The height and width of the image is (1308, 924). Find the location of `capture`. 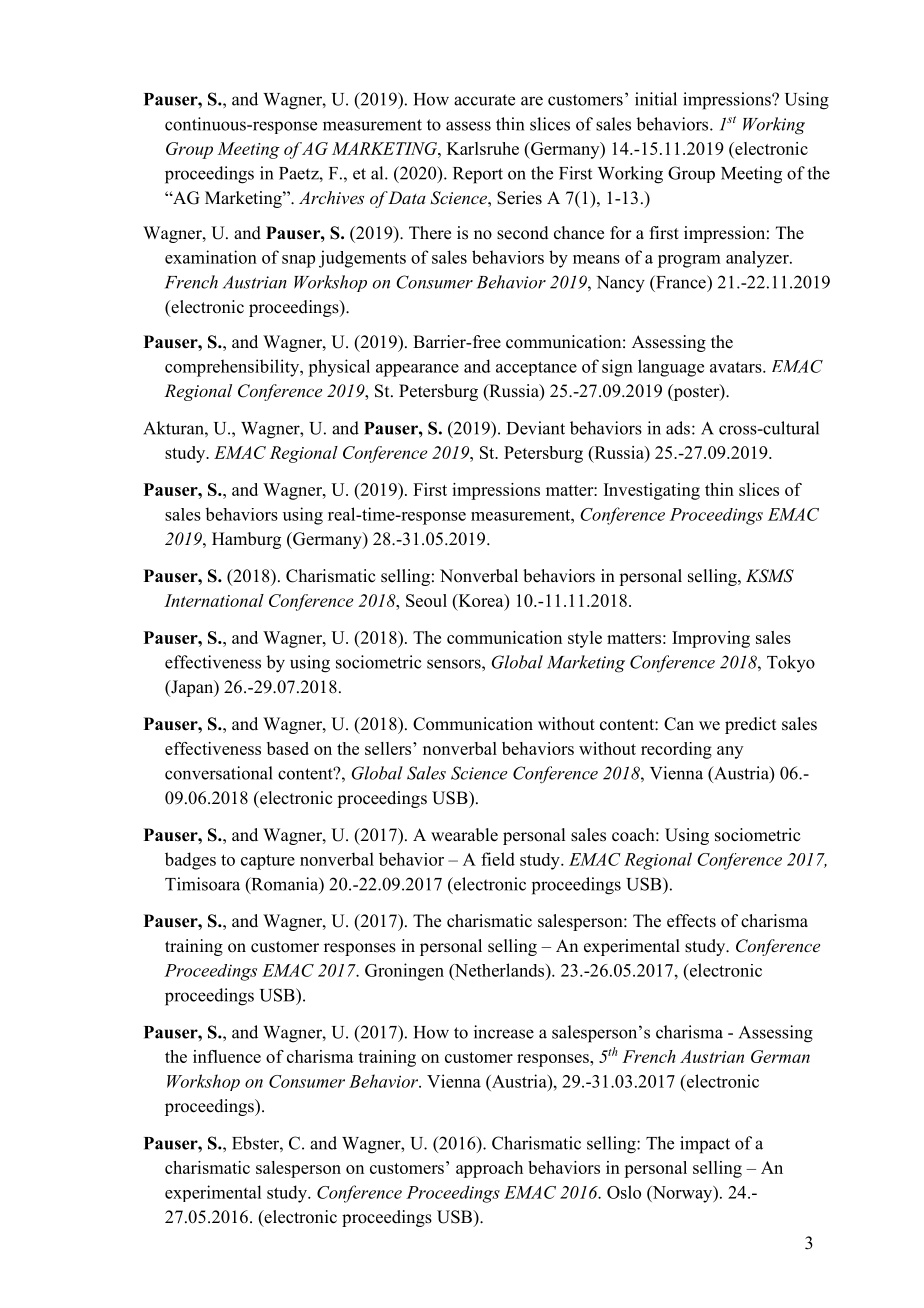

capture is located at coordinates (268, 862).
